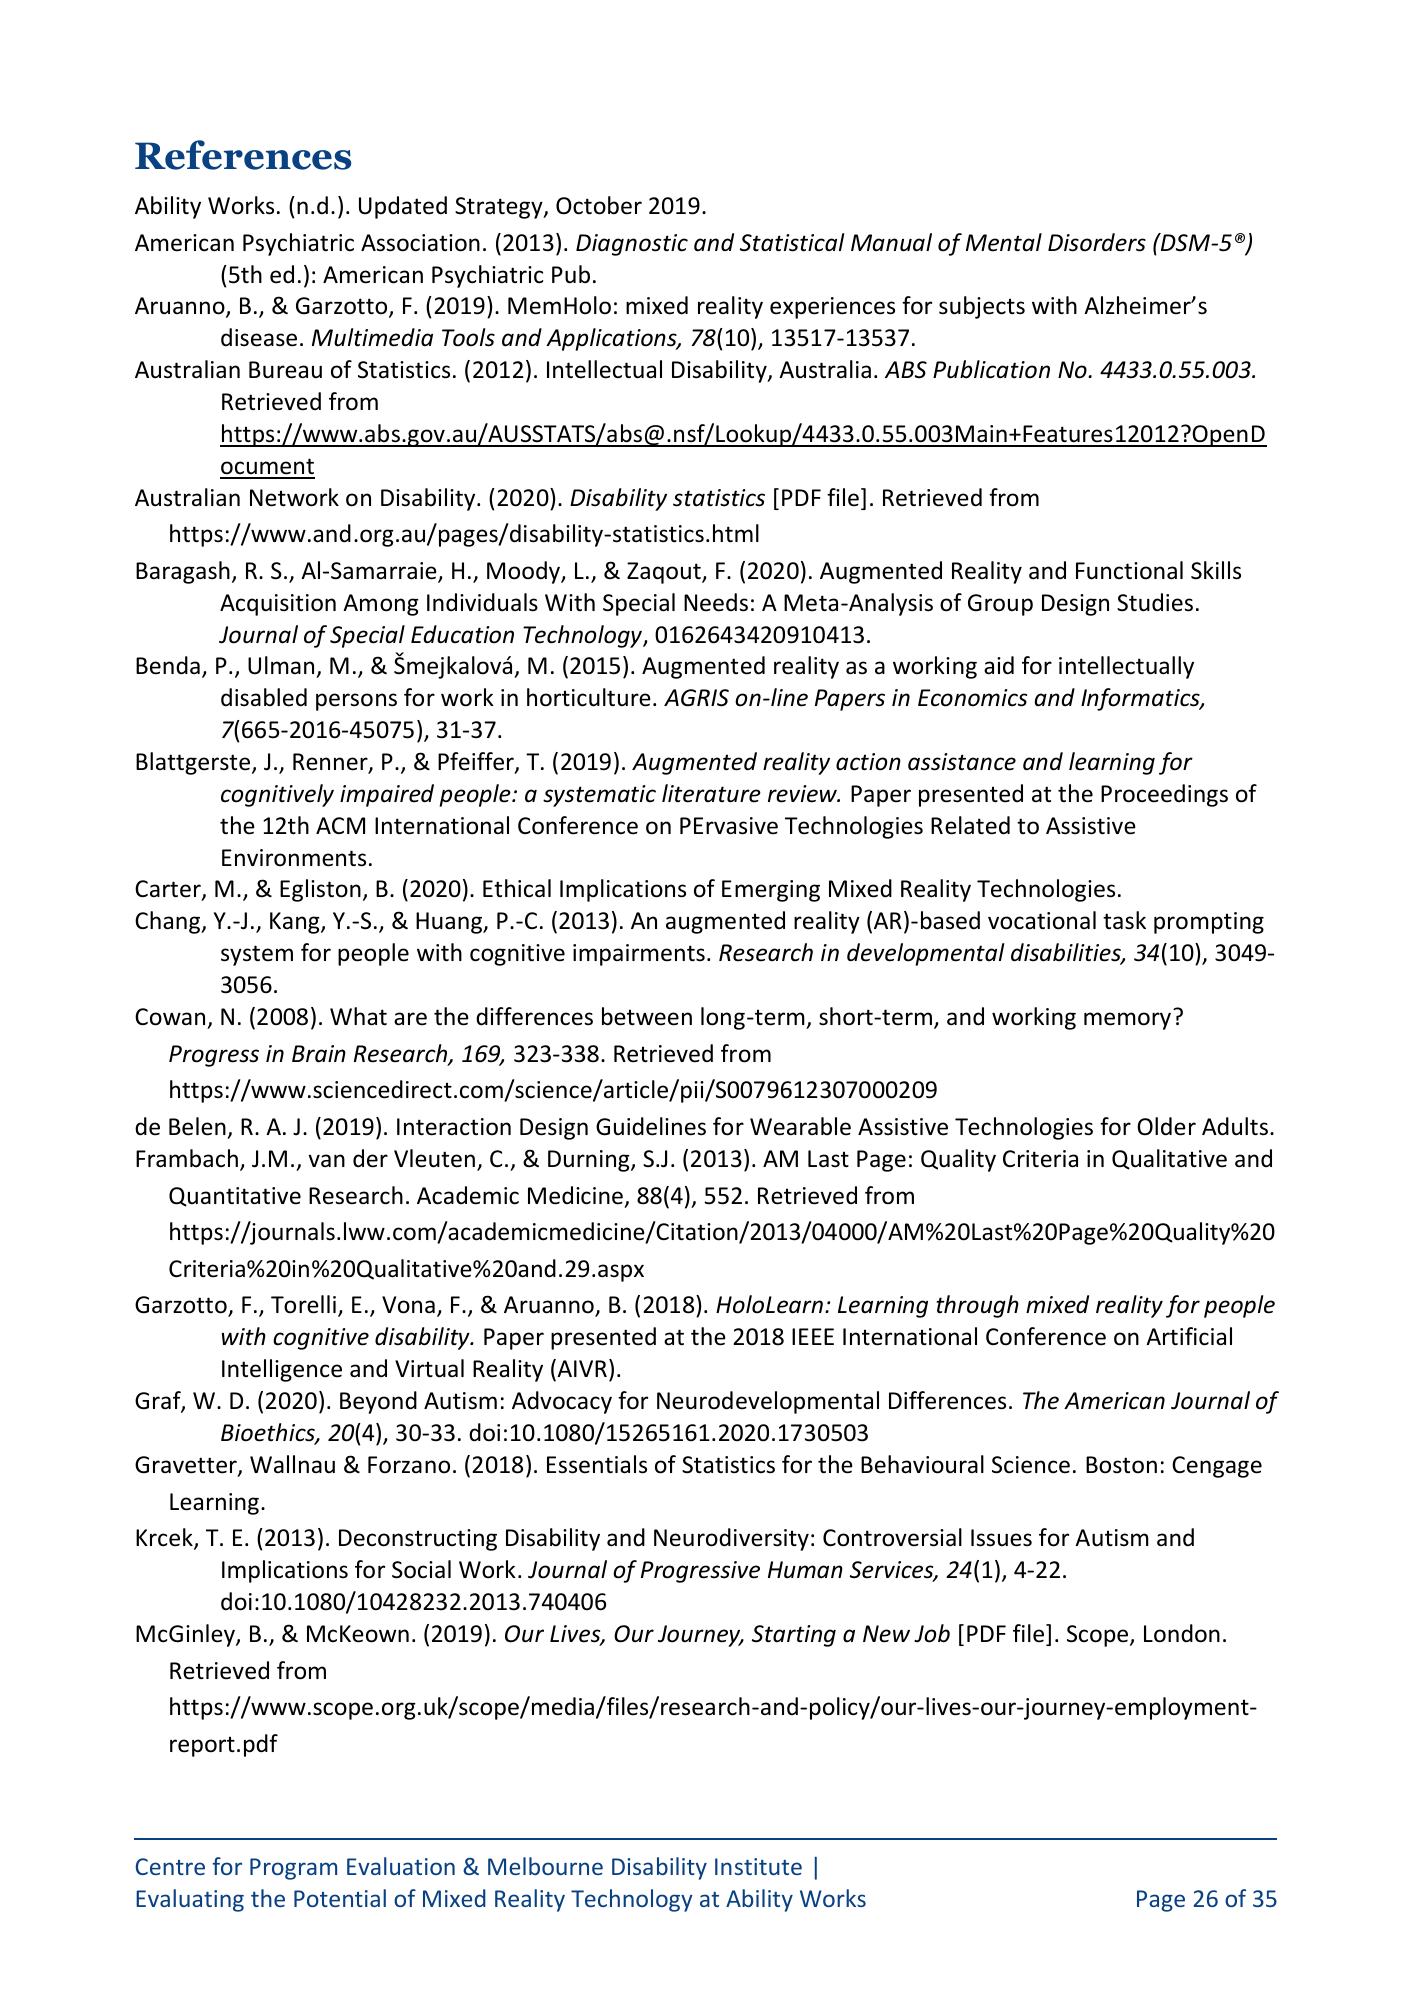 The width and height of the screenshot is (1412, 1998). I want to click on Program, so click(293, 1869).
